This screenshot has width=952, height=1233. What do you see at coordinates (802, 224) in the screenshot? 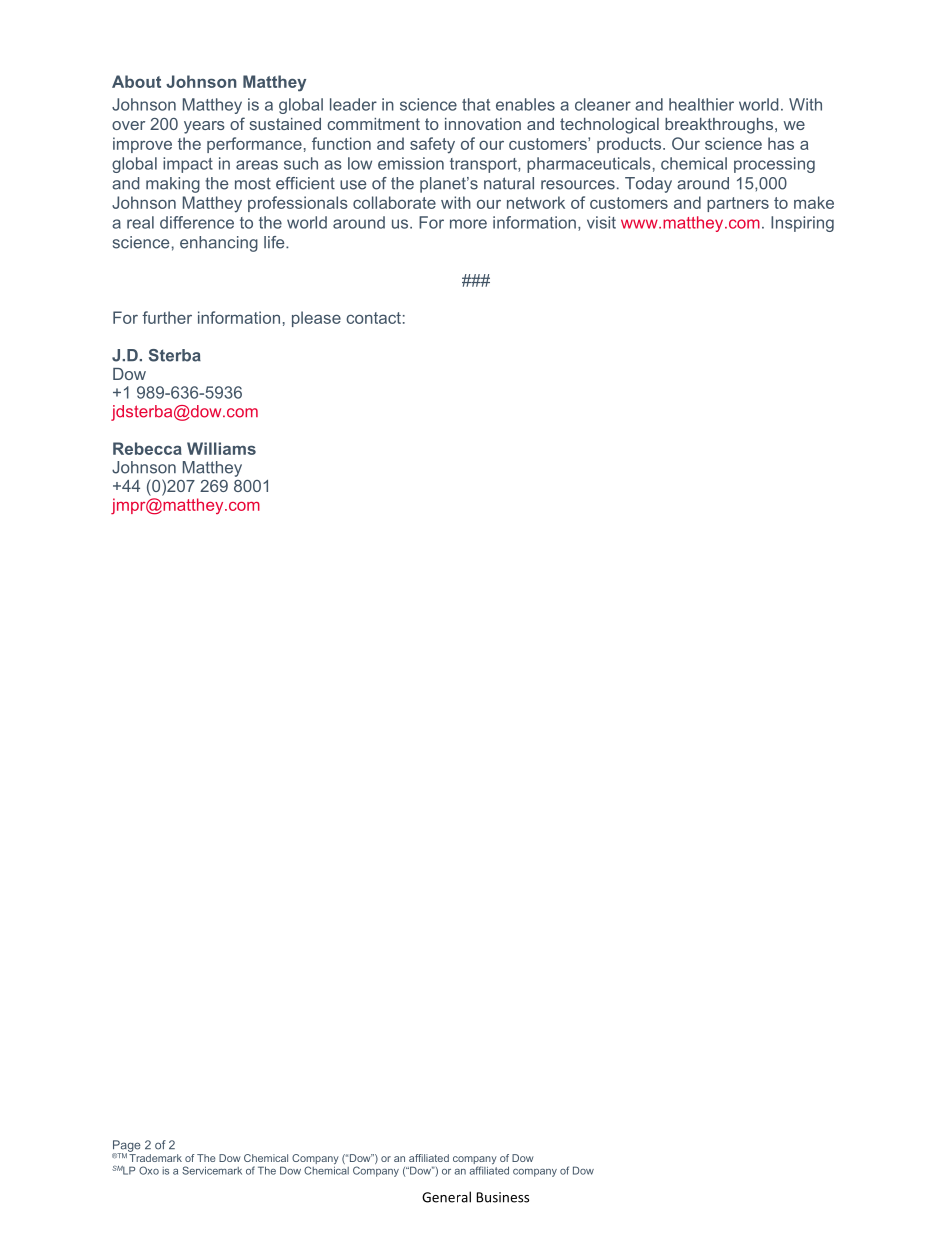
I see `Inspiring` at bounding box center [802, 224].
